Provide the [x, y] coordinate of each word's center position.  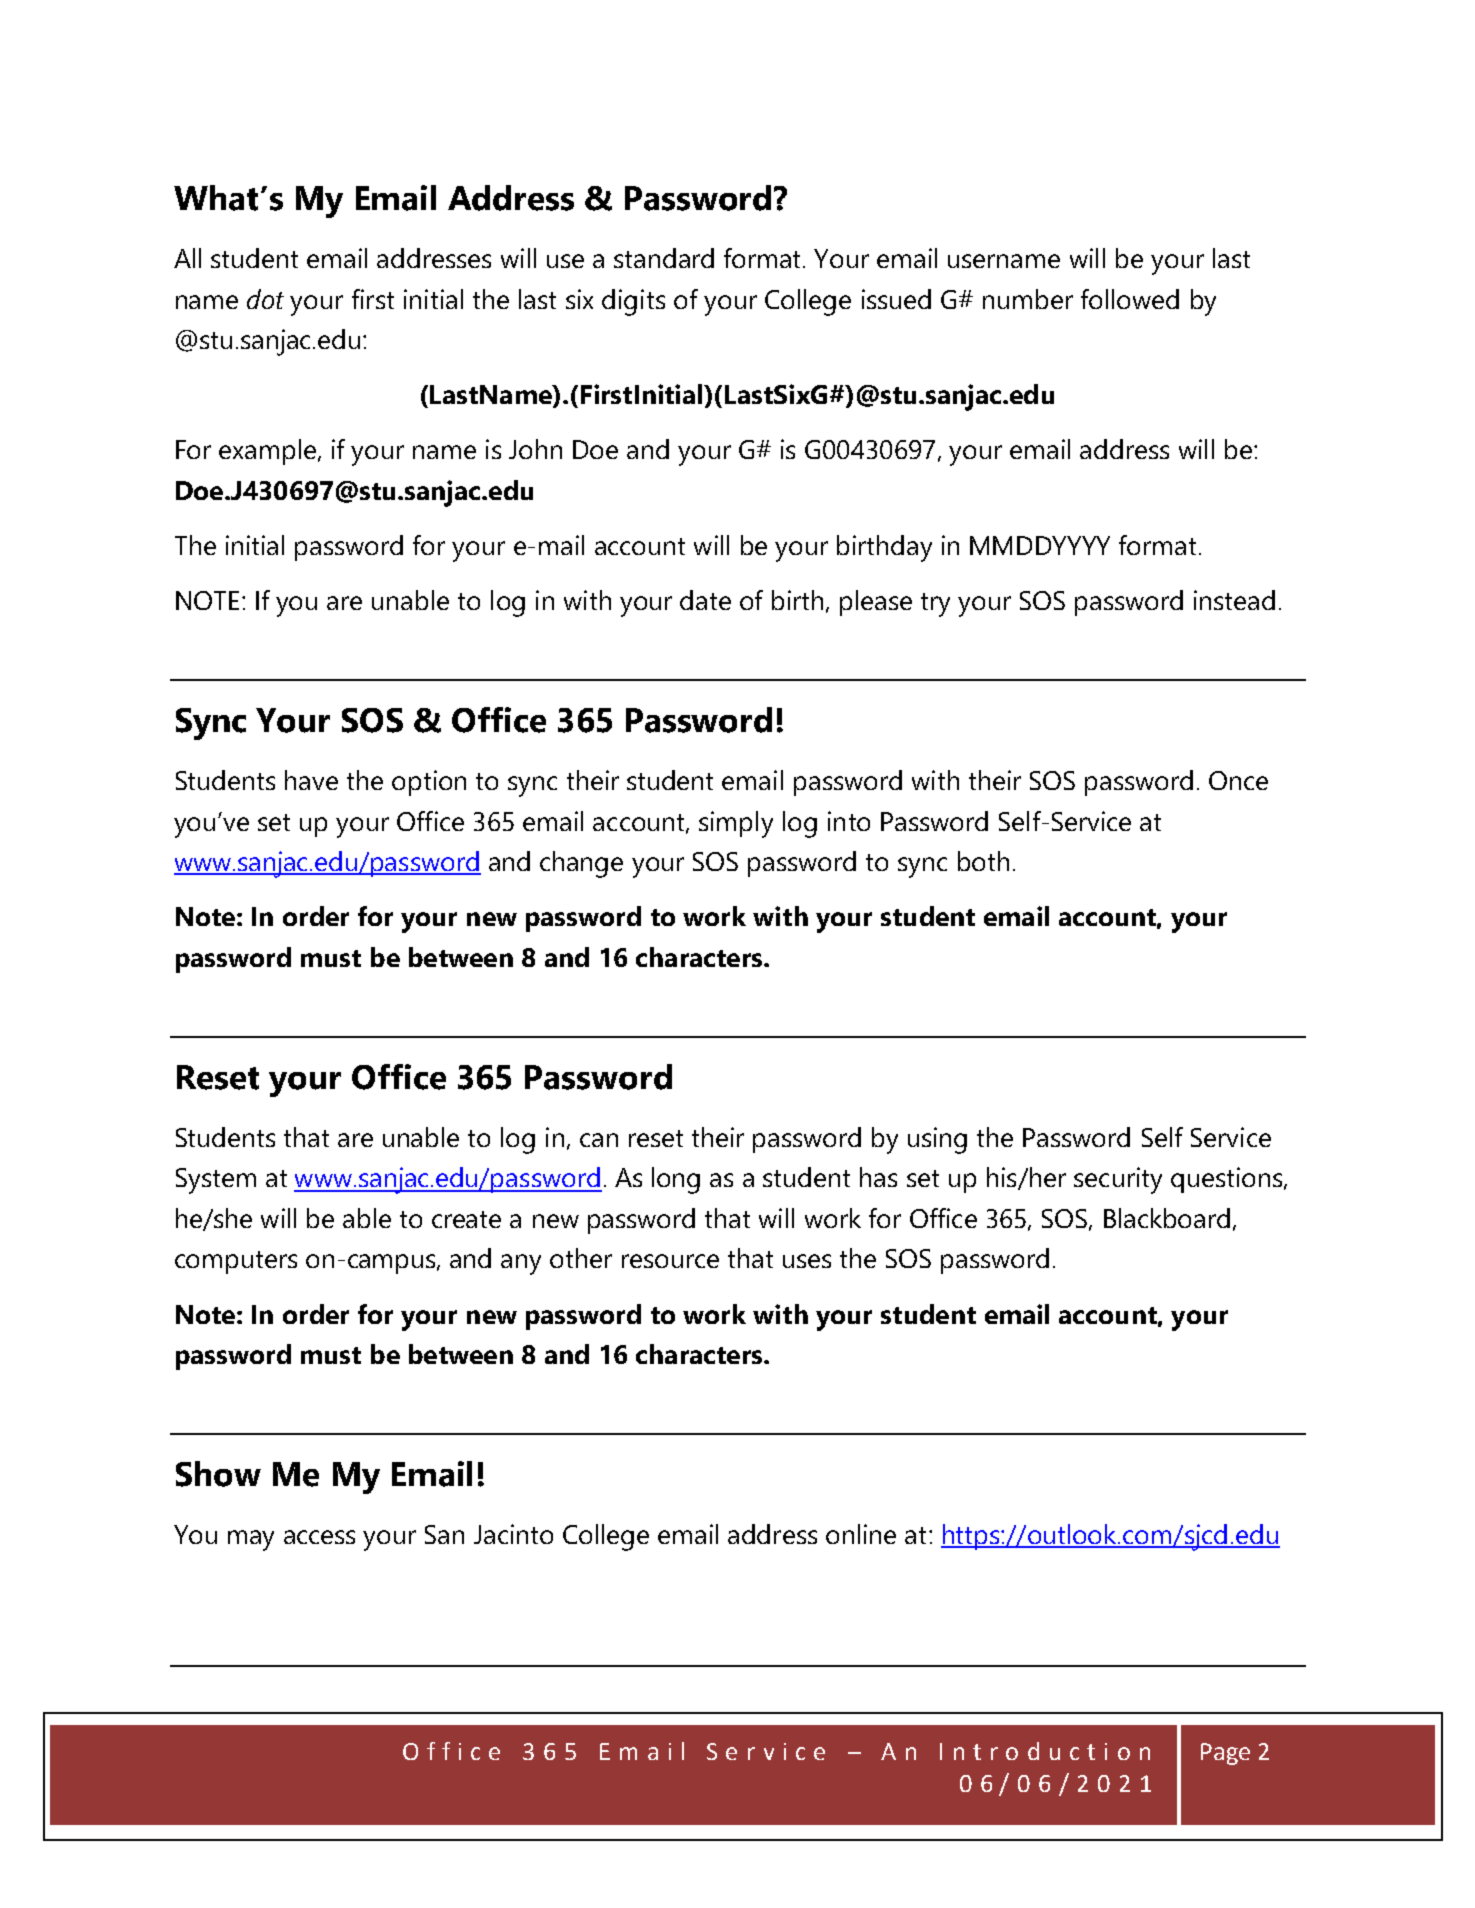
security [1118, 1180]
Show [218, 1474]
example [267, 452]
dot [265, 299]
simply [736, 824]
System [216, 1181]
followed [1130, 299]
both [983, 861]
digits [633, 302]
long [676, 1180]
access [319, 1537]
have [311, 780]
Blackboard [1167, 1218]
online [861, 1534]
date [705, 600]
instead [1234, 600]
